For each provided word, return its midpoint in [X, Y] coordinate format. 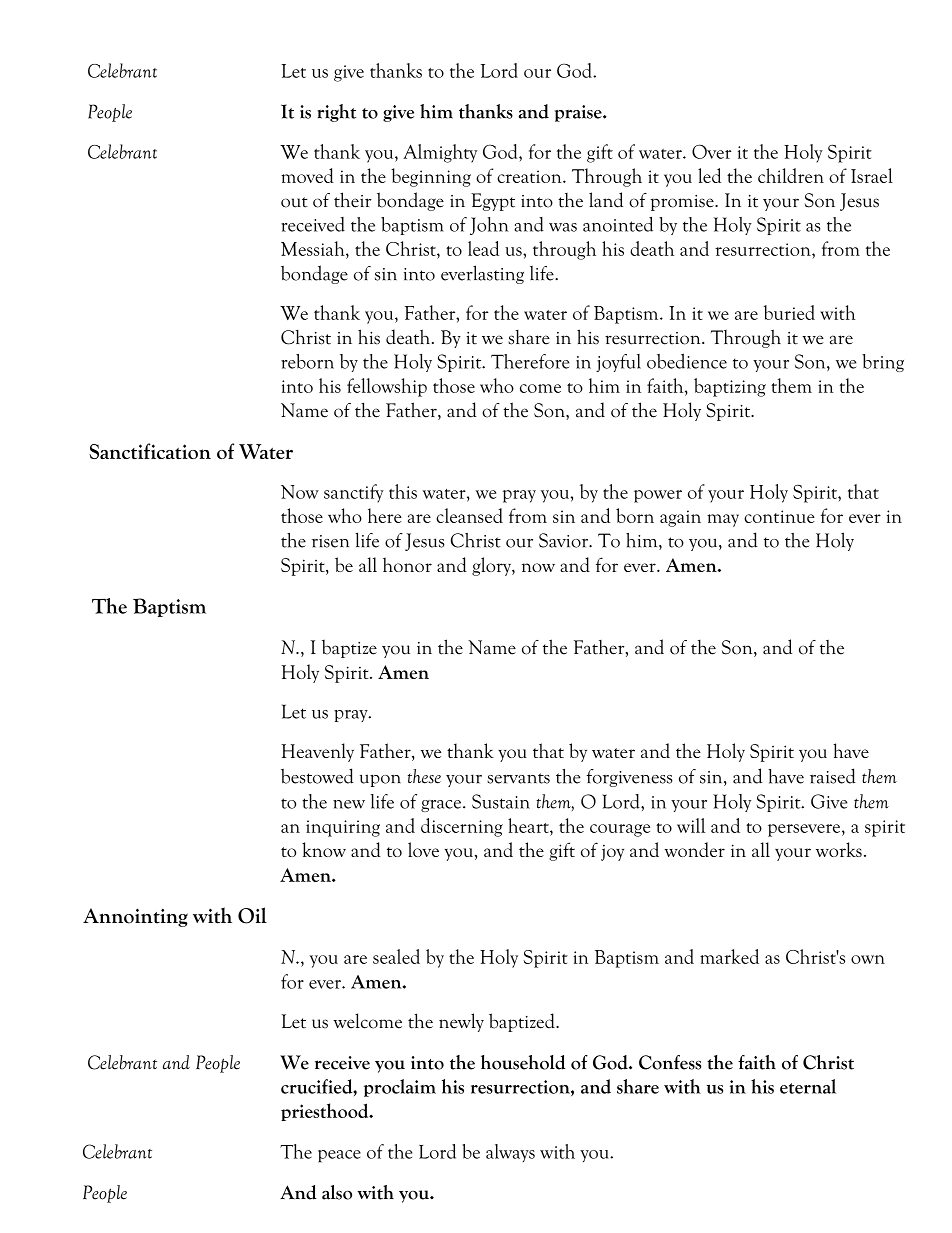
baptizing [730, 387]
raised [833, 776]
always [510, 1153]
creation [530, 176]
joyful [618, 363]
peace [339, 1156]
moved [307, 175]
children [791, 175]
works [839, 849]
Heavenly [317, 752]
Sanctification [150, 451]
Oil [252, 915]
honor [407, 564]
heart [529, 825]
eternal [808, 1086]
